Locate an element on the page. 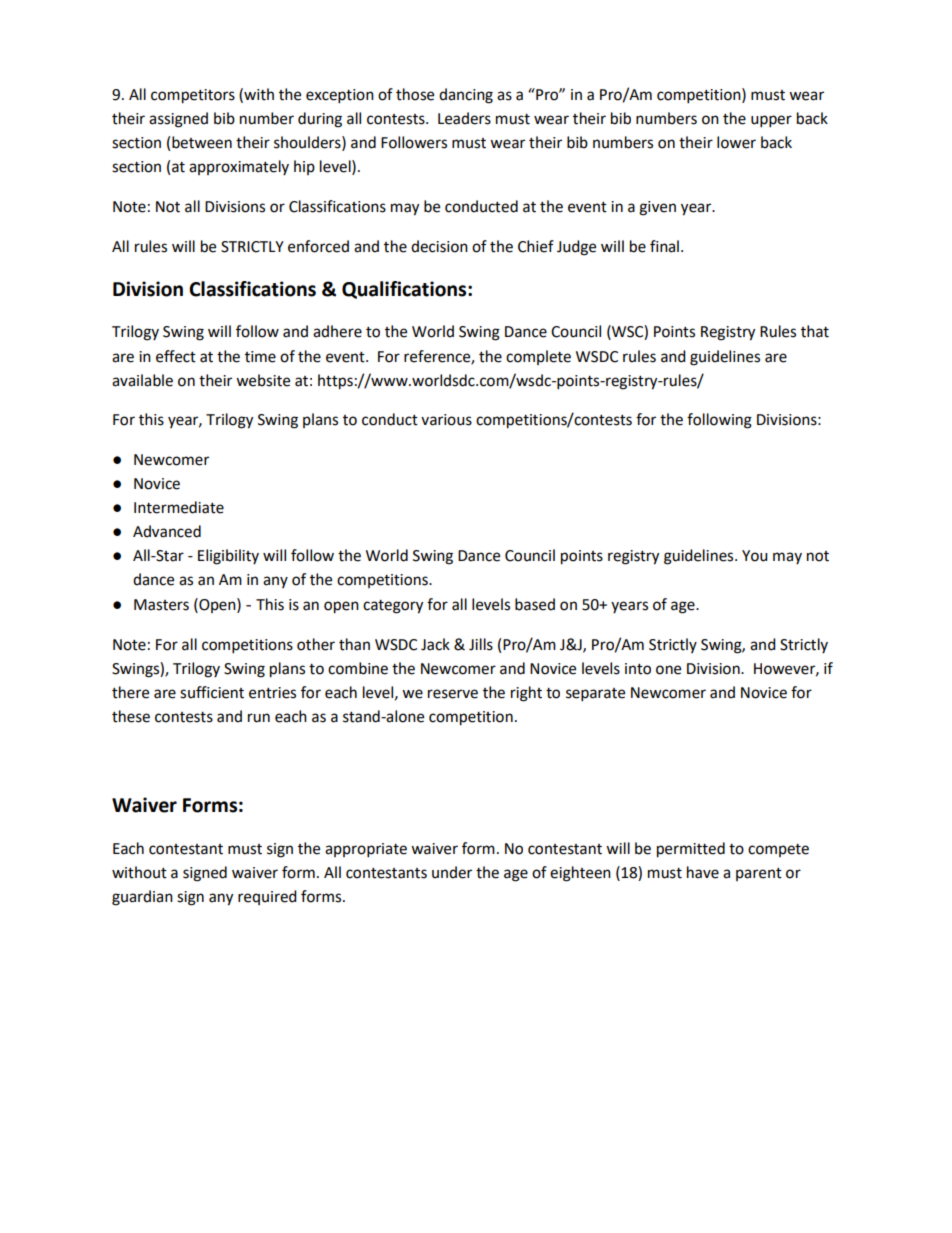 This document has height=1233, width=952. required is located at coordinates (267, 897).
